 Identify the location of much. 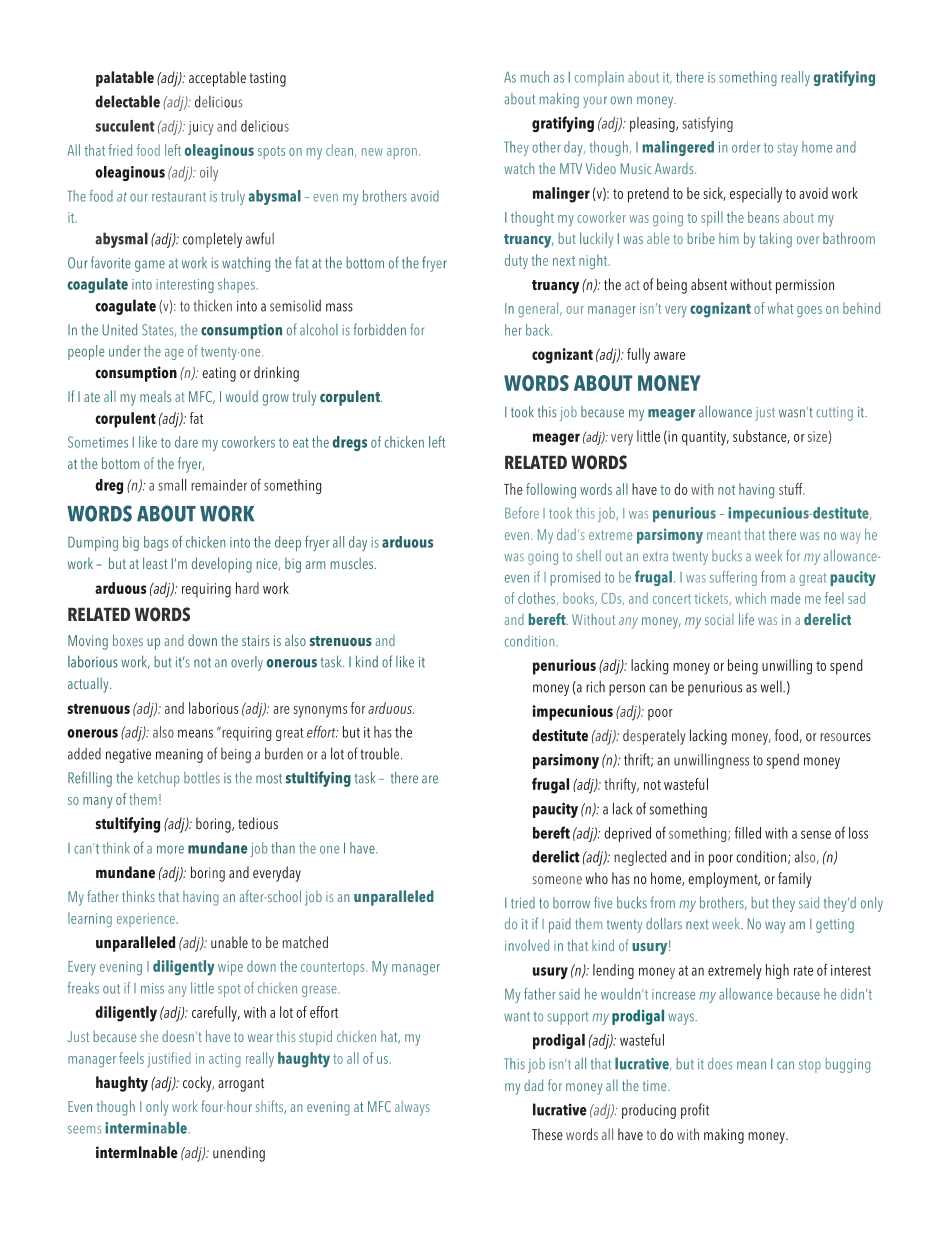
(535, 77).
